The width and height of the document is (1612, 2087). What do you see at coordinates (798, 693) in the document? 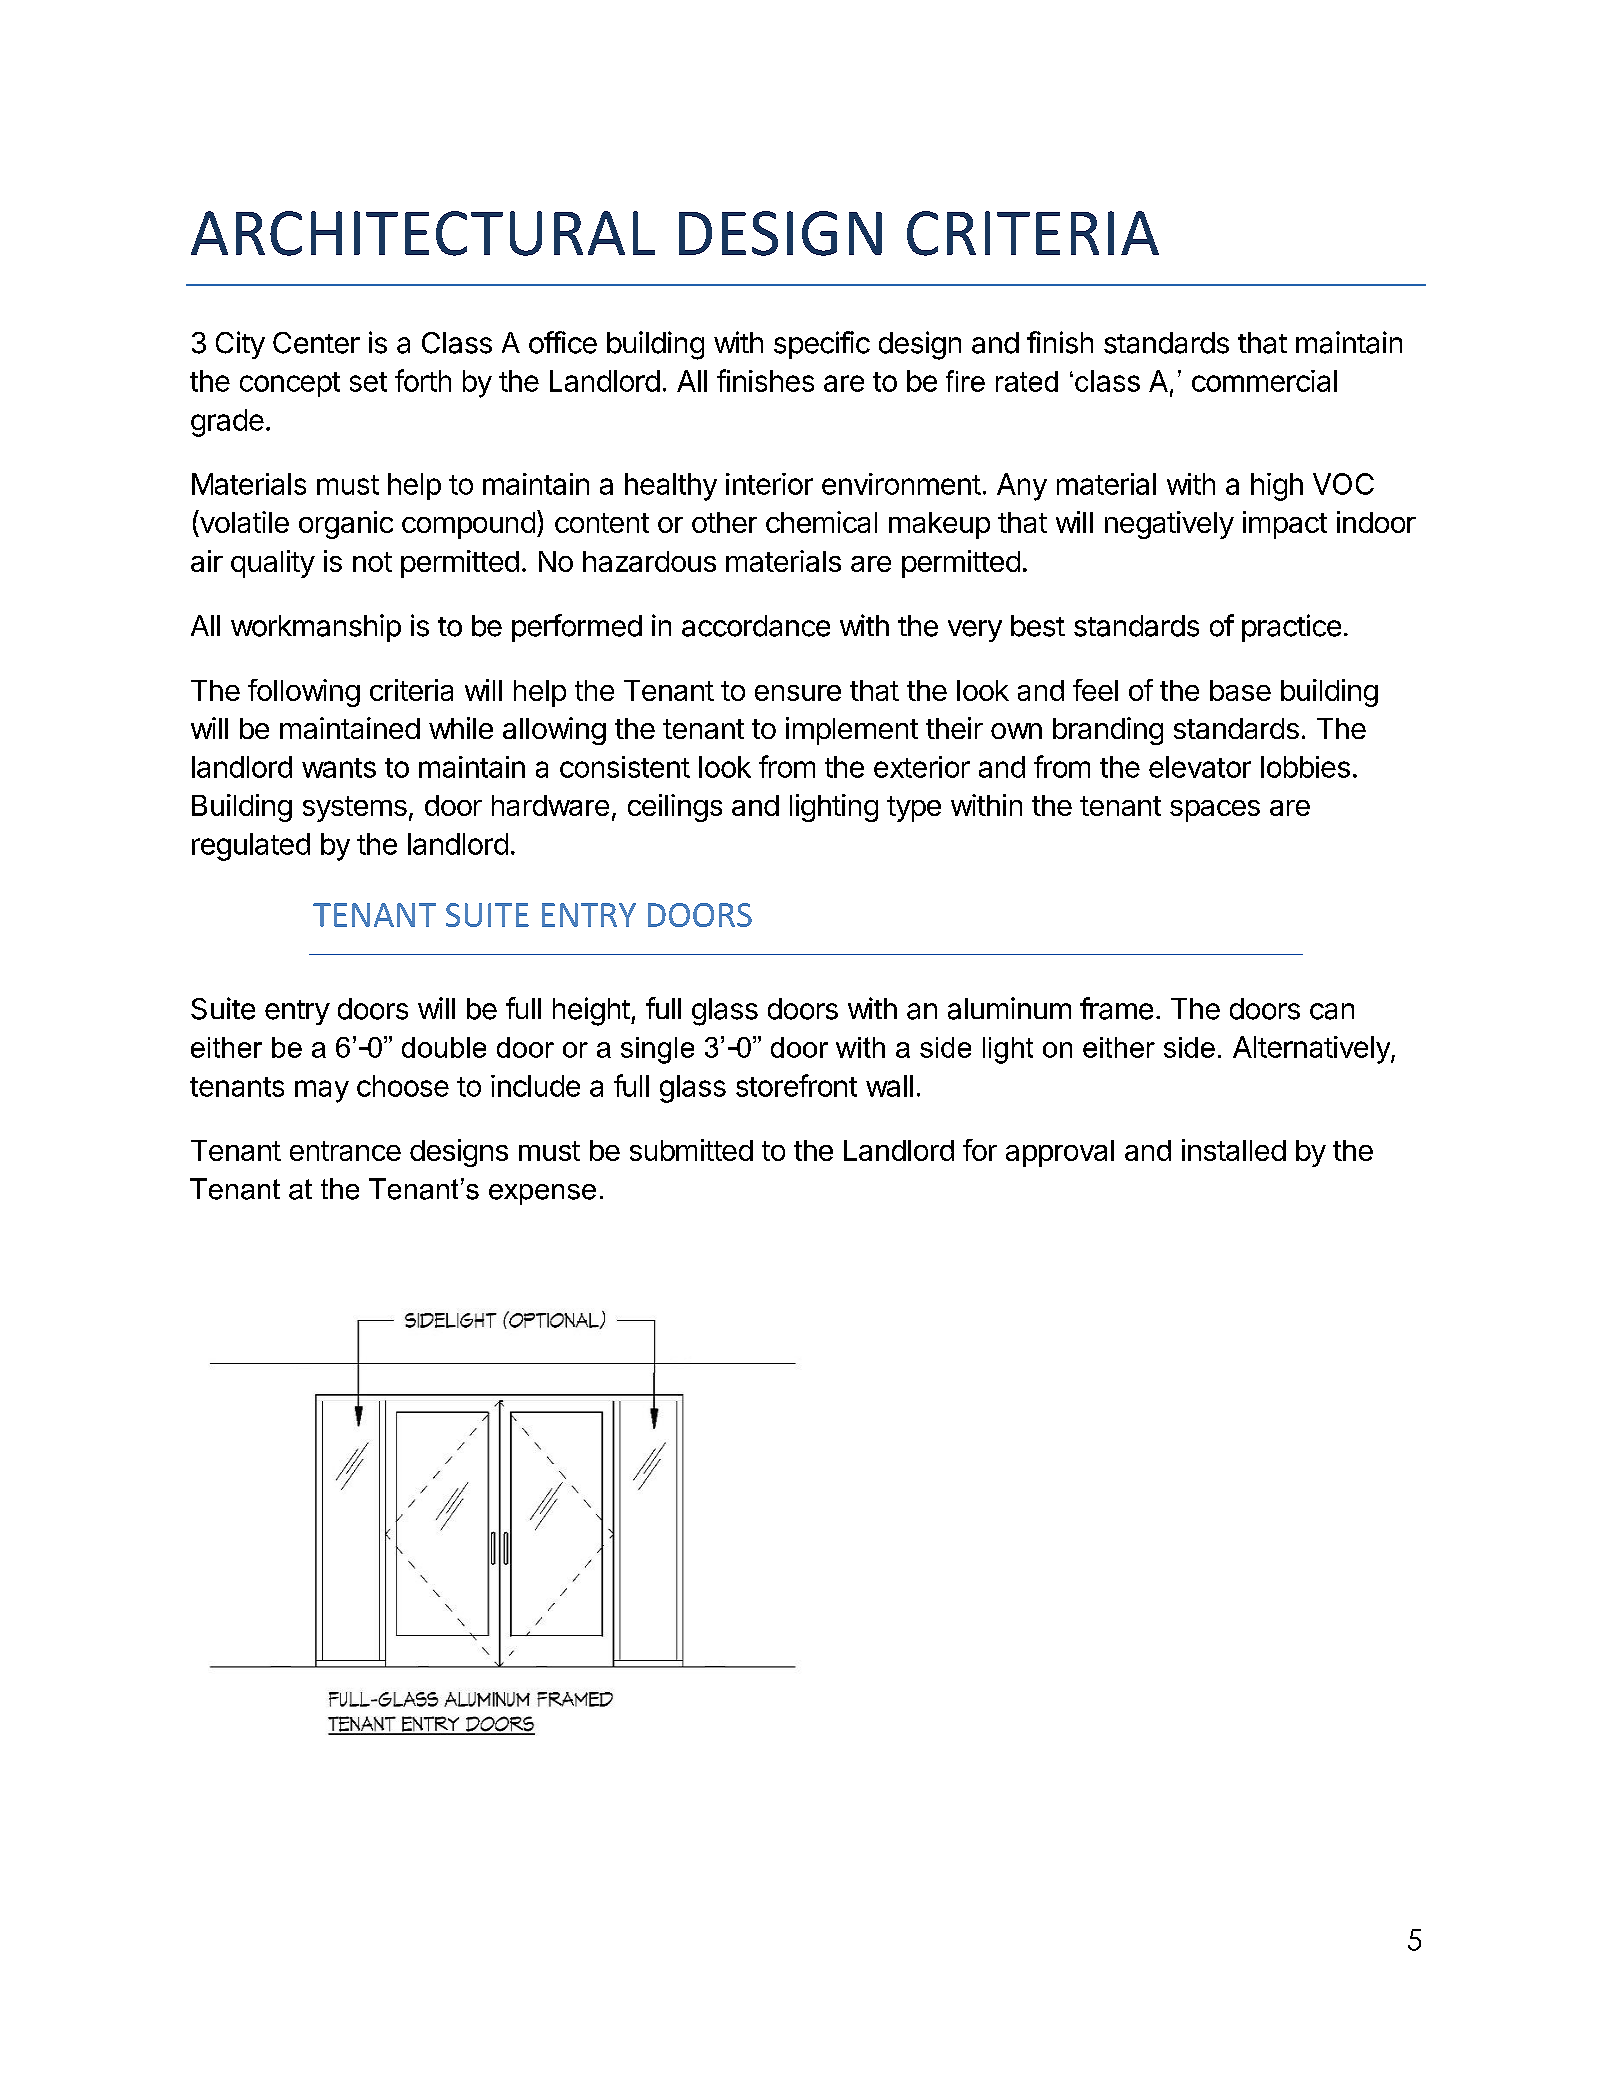
I see `ensure` at bounding box center [798, 693].
